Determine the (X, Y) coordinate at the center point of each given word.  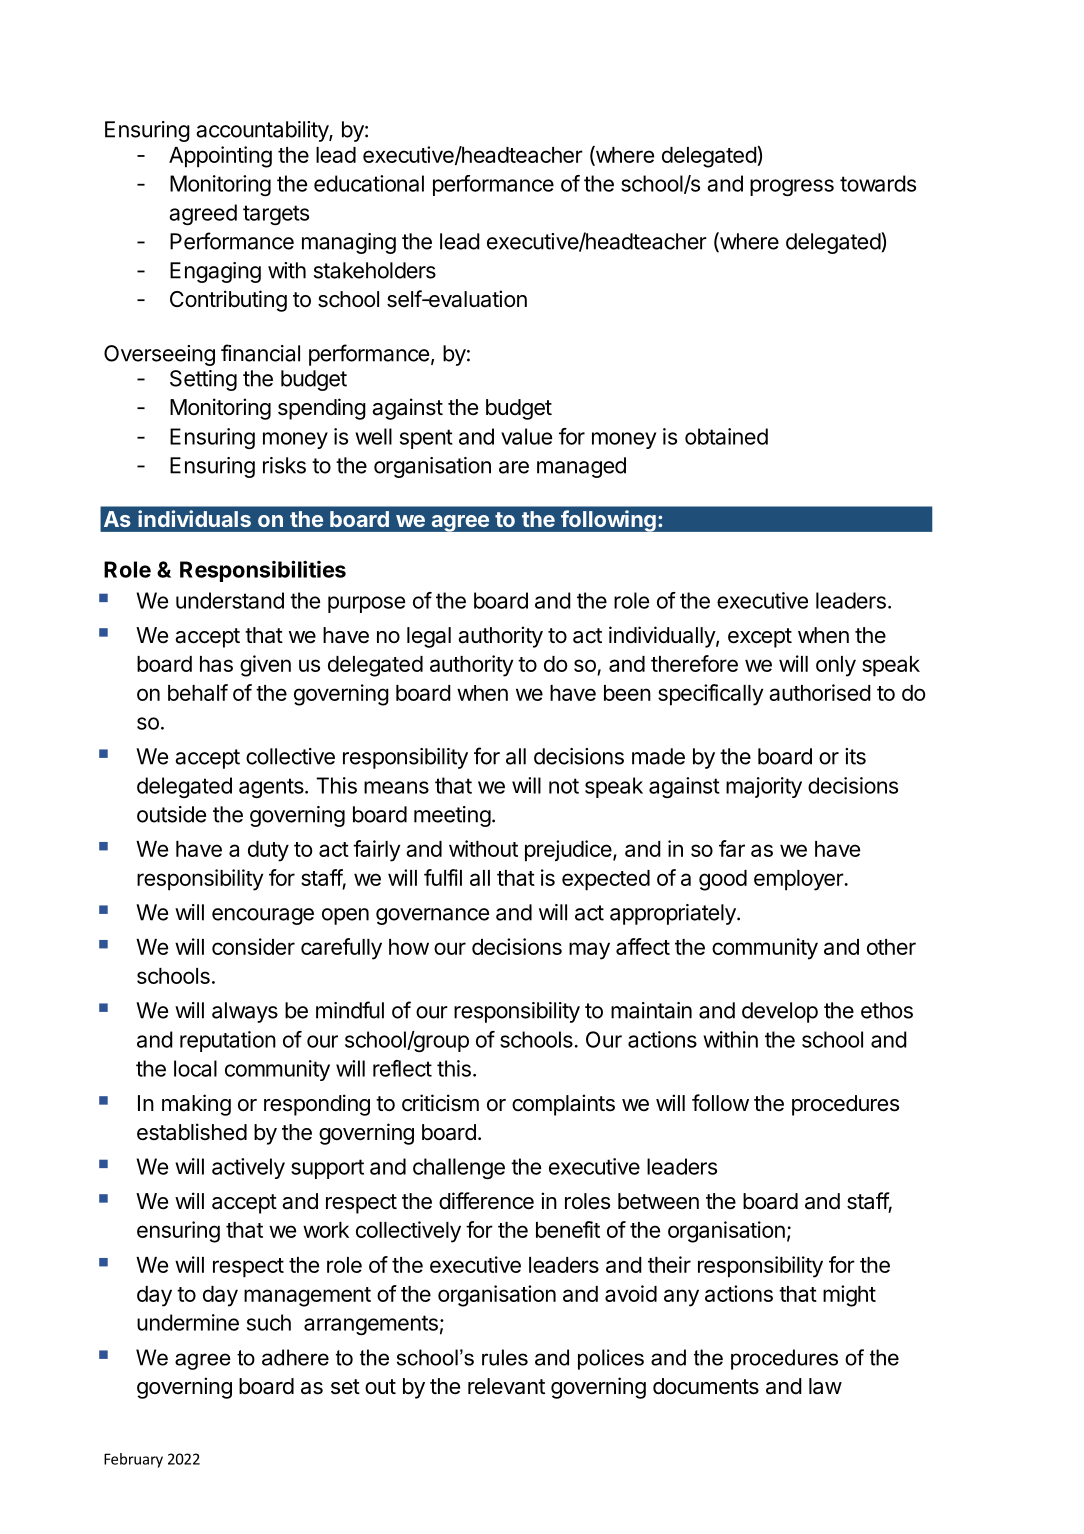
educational (369, 183)
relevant (506, 1386)
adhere (295, 1357)
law (825, 1386)
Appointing (220, 157)
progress (792, 187)
